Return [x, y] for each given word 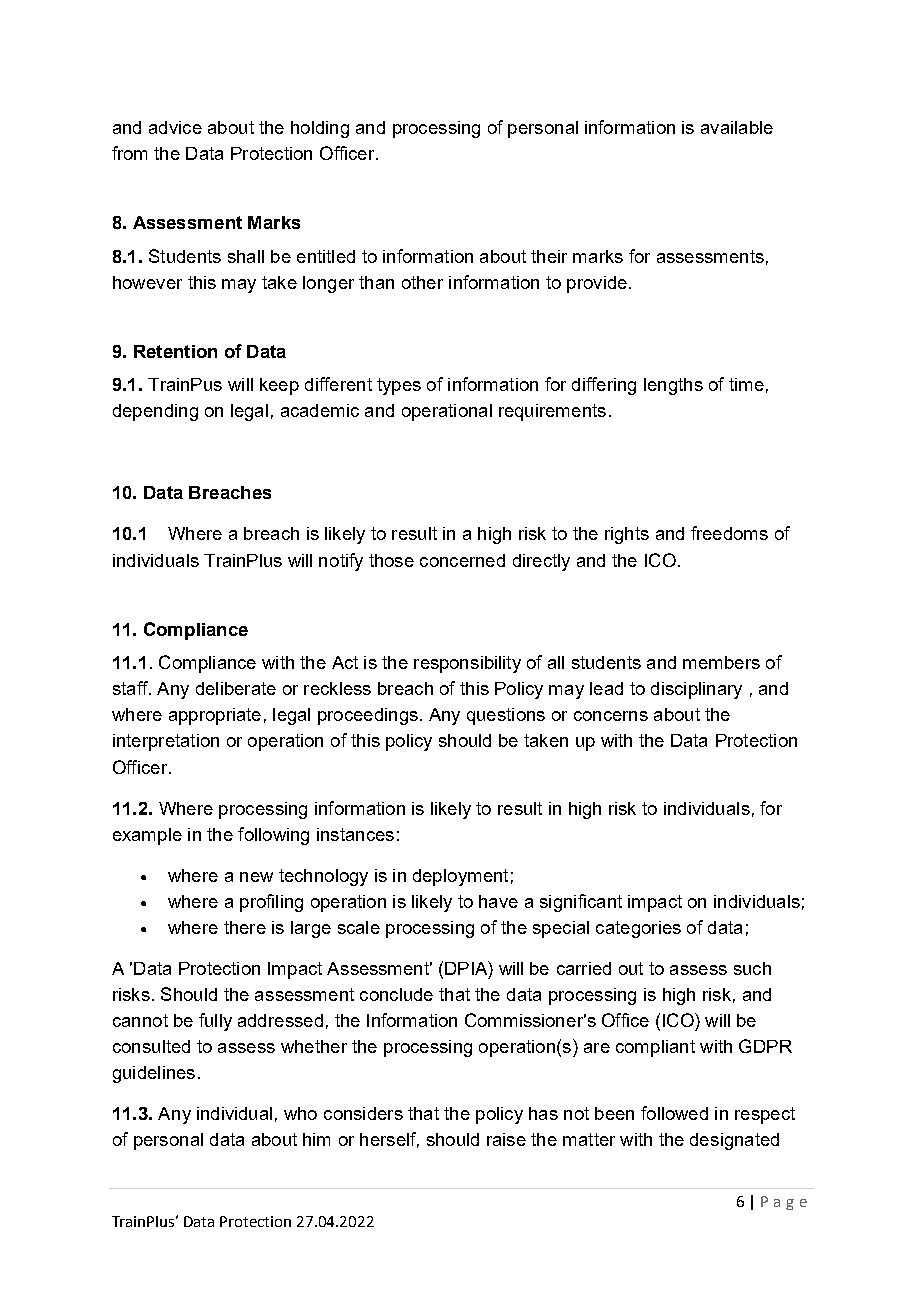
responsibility [467, 664]
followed [674, 1113]
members [721, 662]
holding [320, 129]
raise [506, 1139]
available [737, 127]
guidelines [154, 1074]
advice [175, 127]
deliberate [236, 688]
